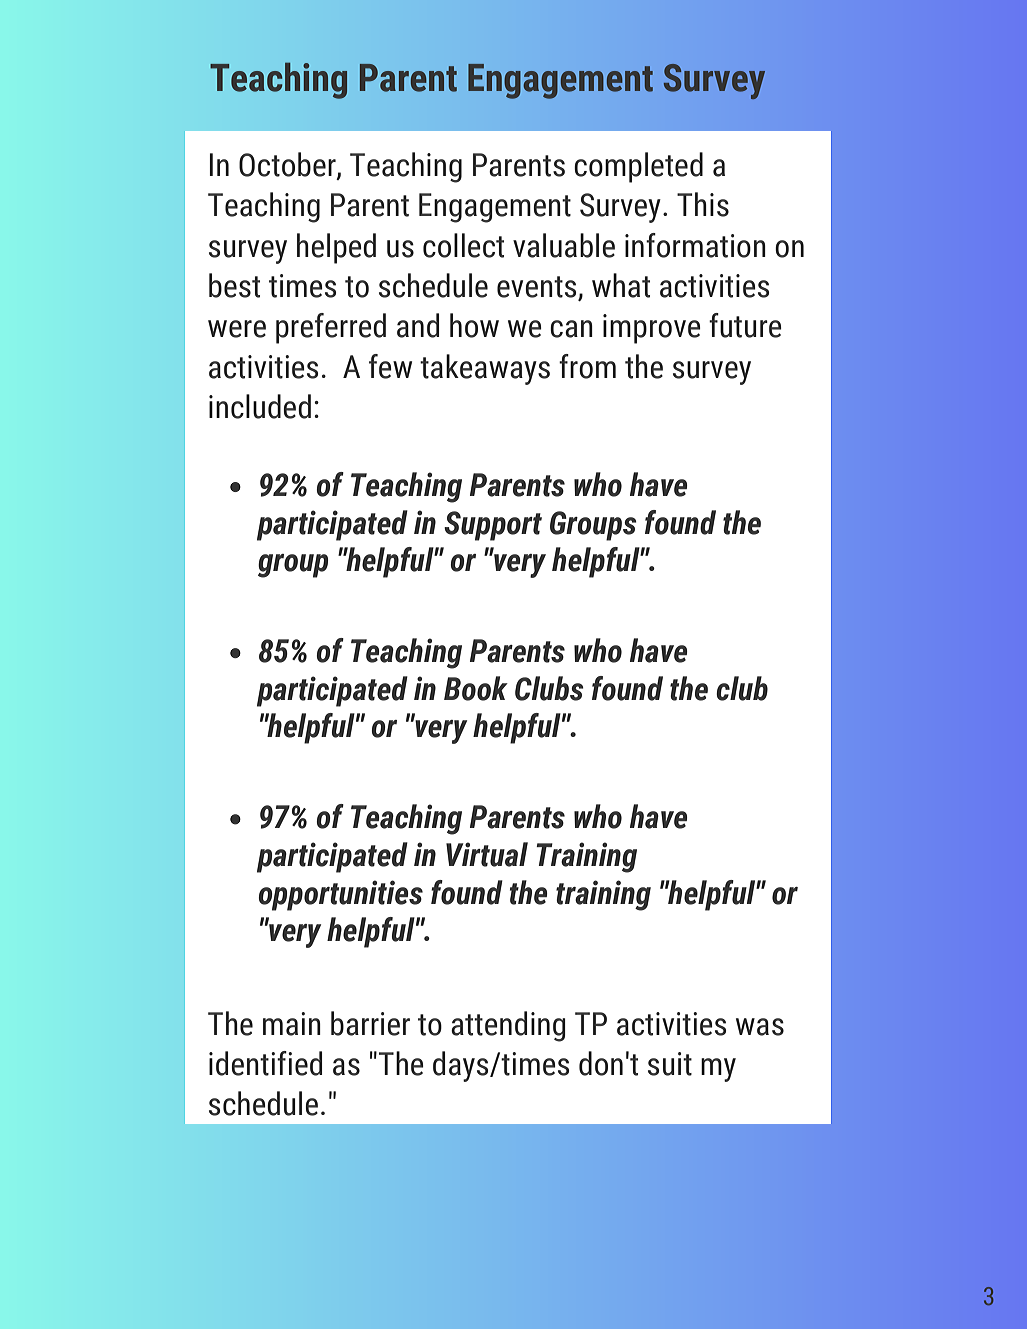  What do you see at coordinates (260, 406) in the document?
I see `included` at bounding box center [260, 406].
